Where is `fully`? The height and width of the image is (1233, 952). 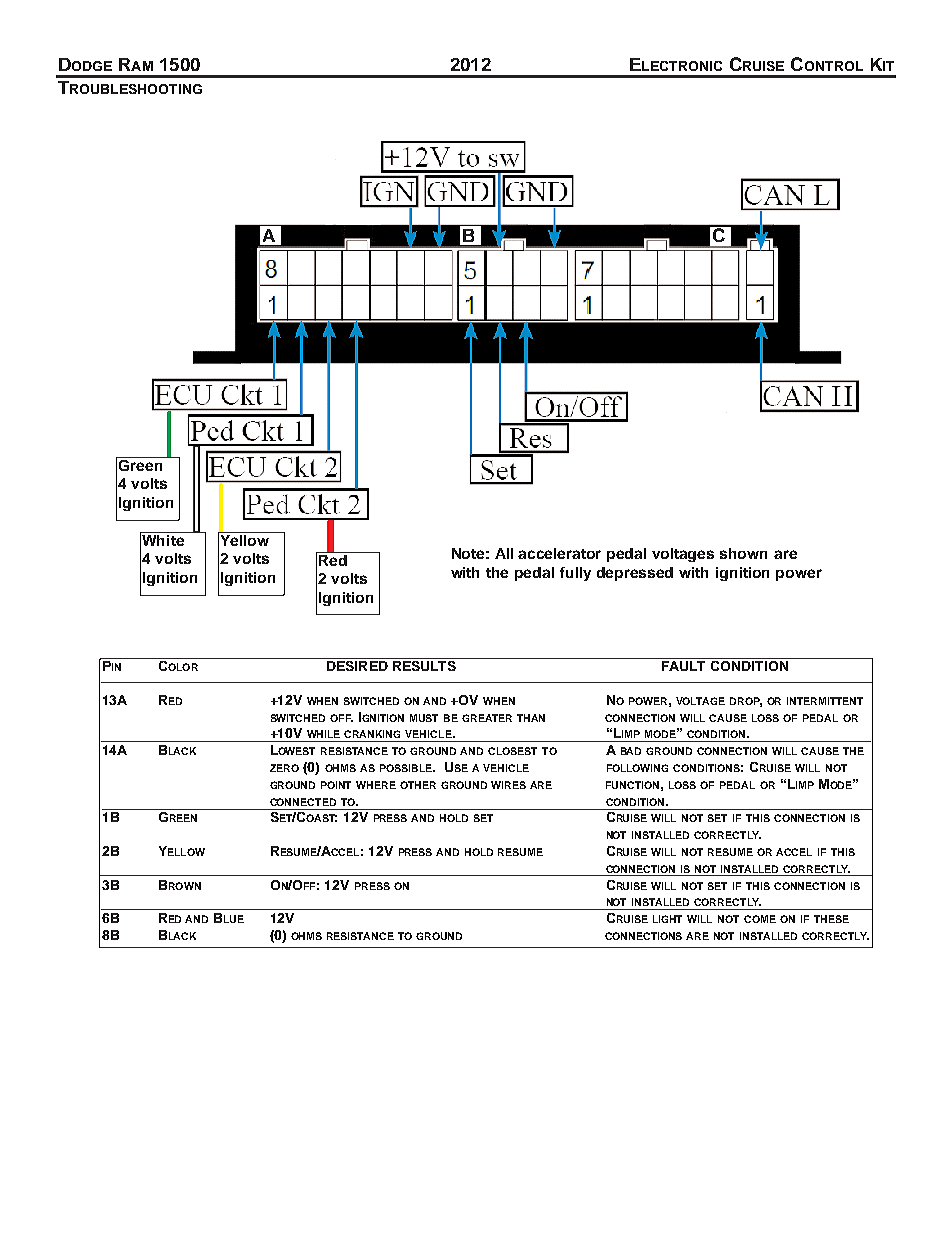 fully is located at coordinates (575, 574).
